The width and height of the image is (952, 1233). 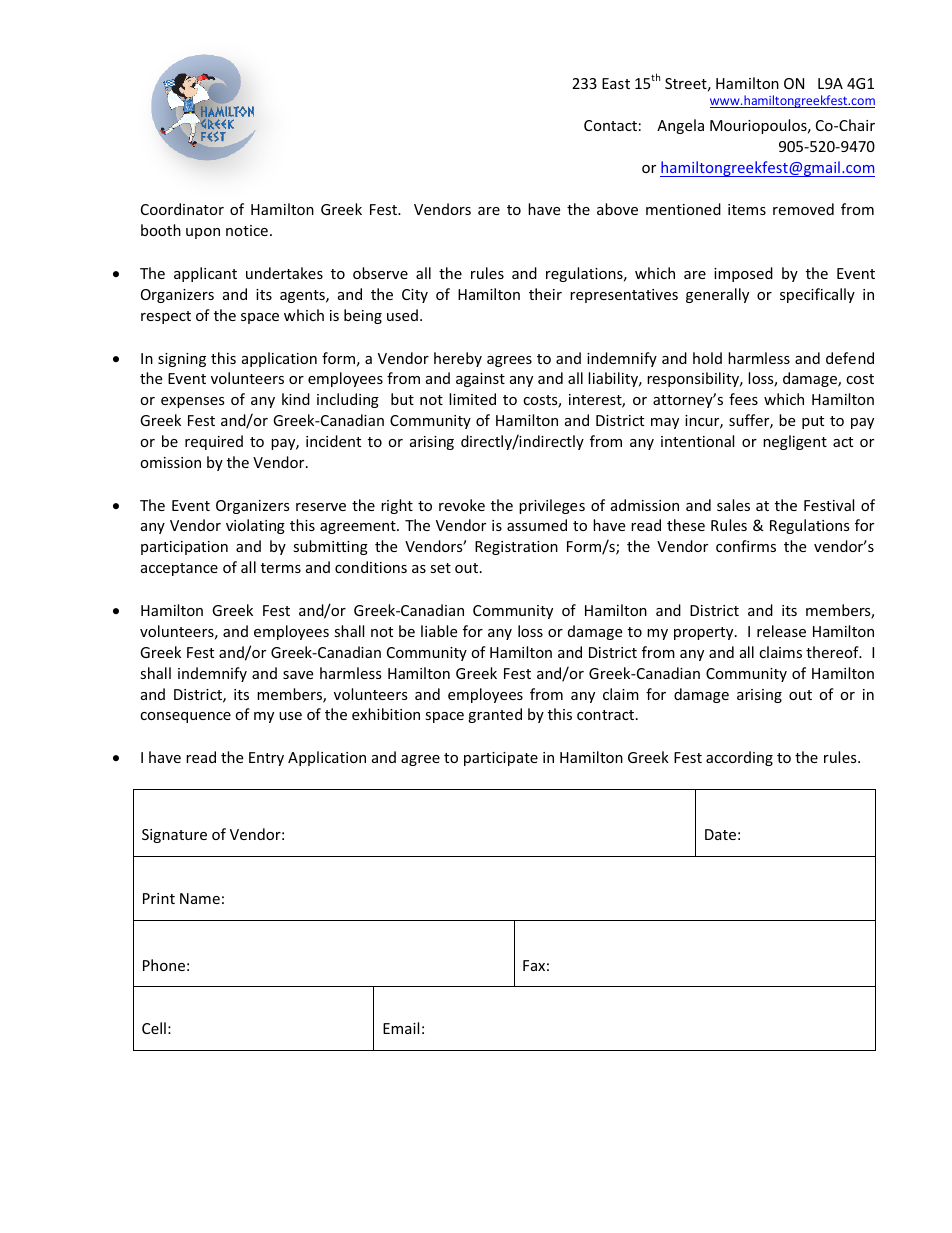 What do you see at coordinates (680, 126) in the image?
I see `Angela` at bounding box center [680, 126].
